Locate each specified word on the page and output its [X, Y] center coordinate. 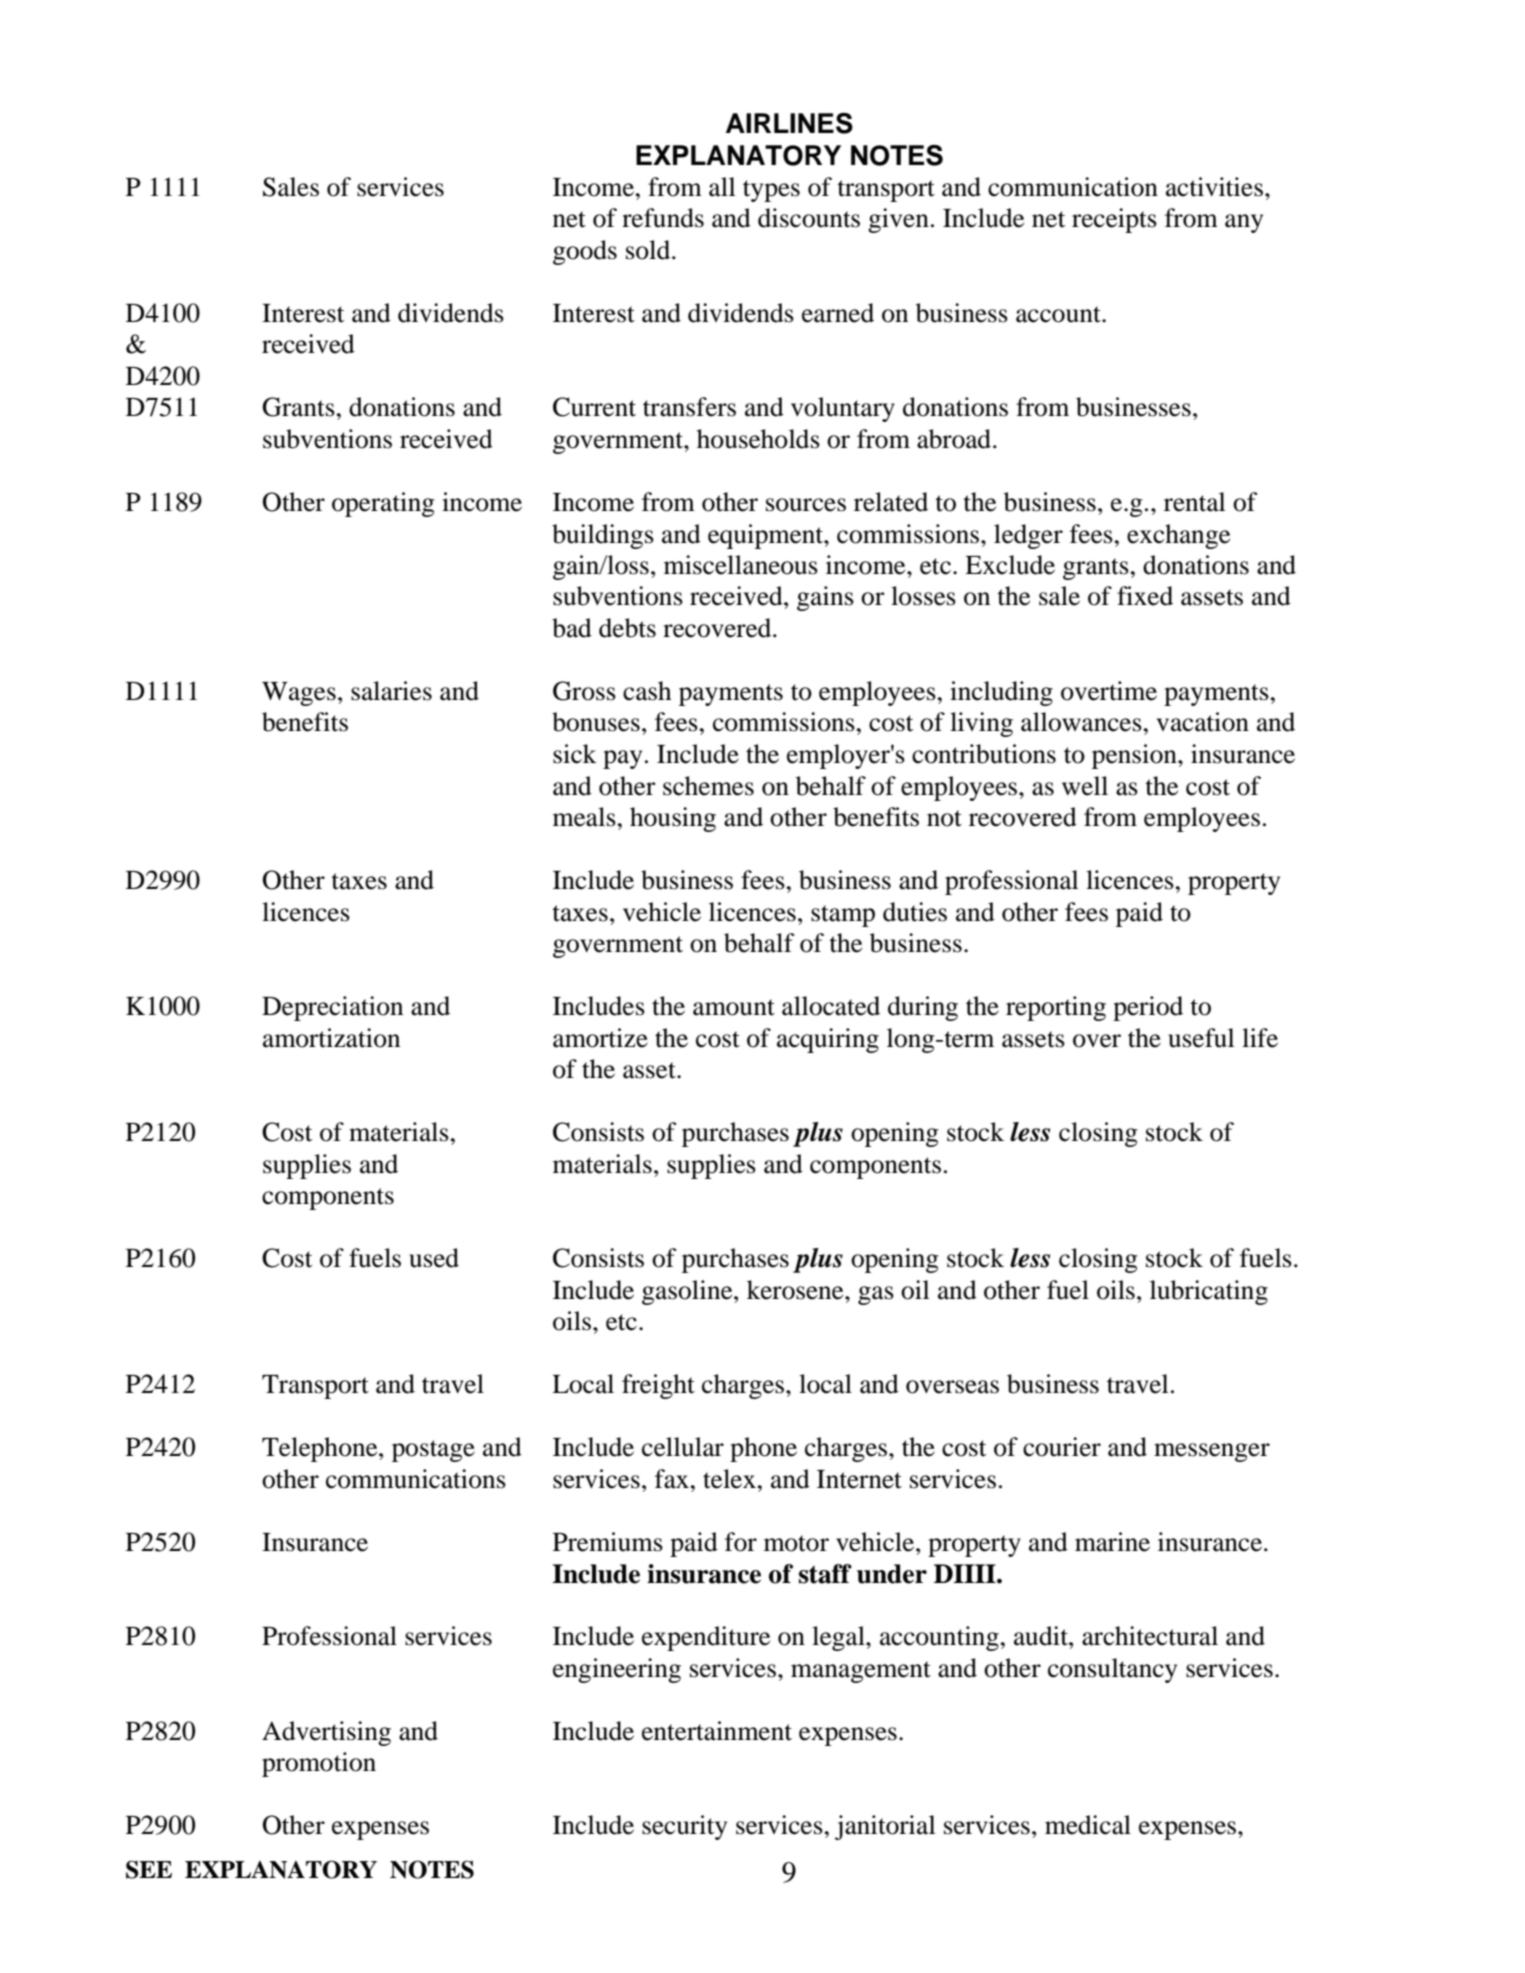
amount [734, 1007]
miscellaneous [741, 565]
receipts [1114, 220]
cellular [683, 1447]
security [684, 1827]
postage [433, 1451]
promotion [319, 1764]
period [1148, 1008]
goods [585, 252]
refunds [663, 218]
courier [1062, 1447]
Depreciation [332, 1008]
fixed [1145, 596]
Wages [299, 694]
